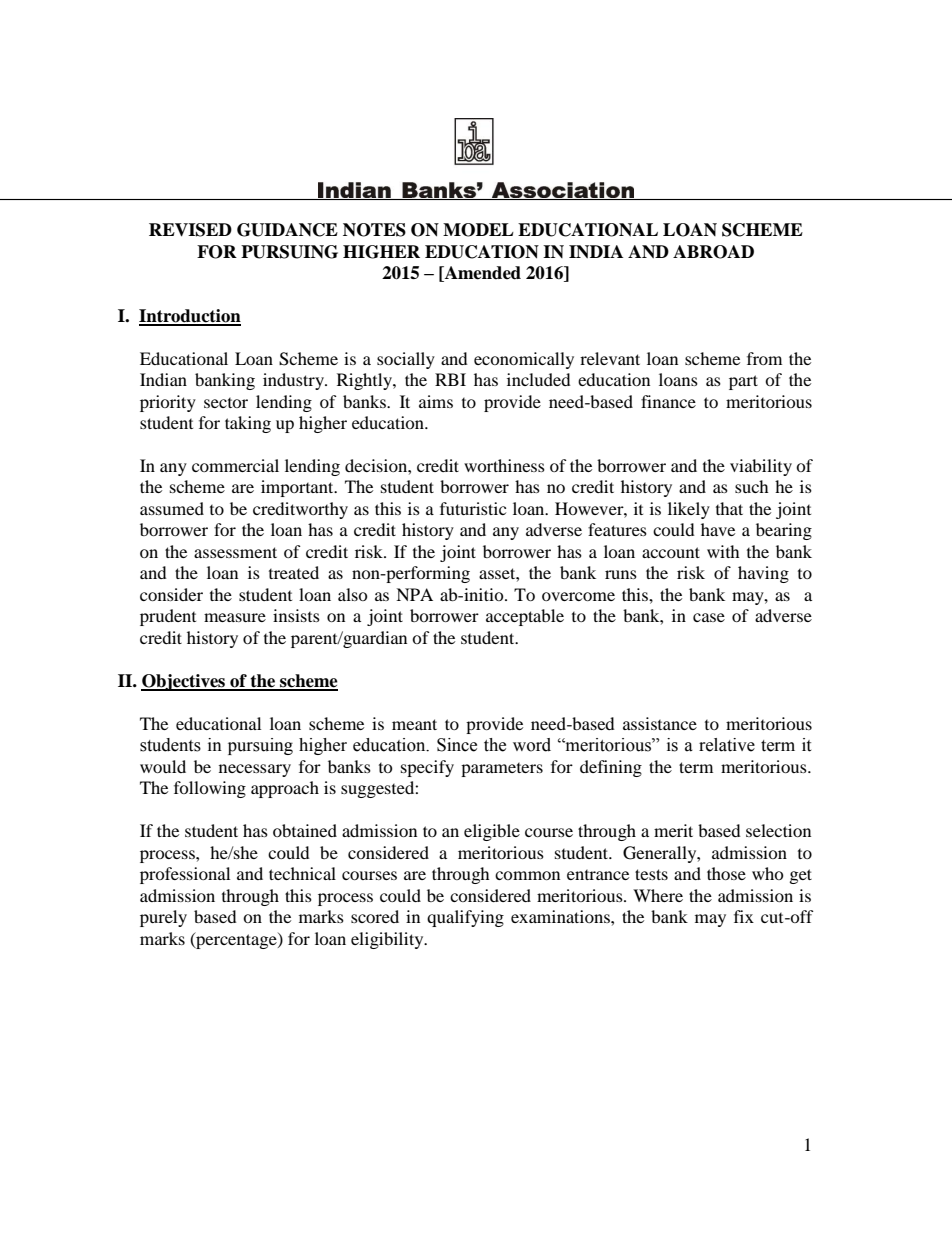 This screenshot has width=952, height=1233. What do you see at coordinates (226, 403) in the screenshot?
I see `sector` at bounding box center [226, 403].
